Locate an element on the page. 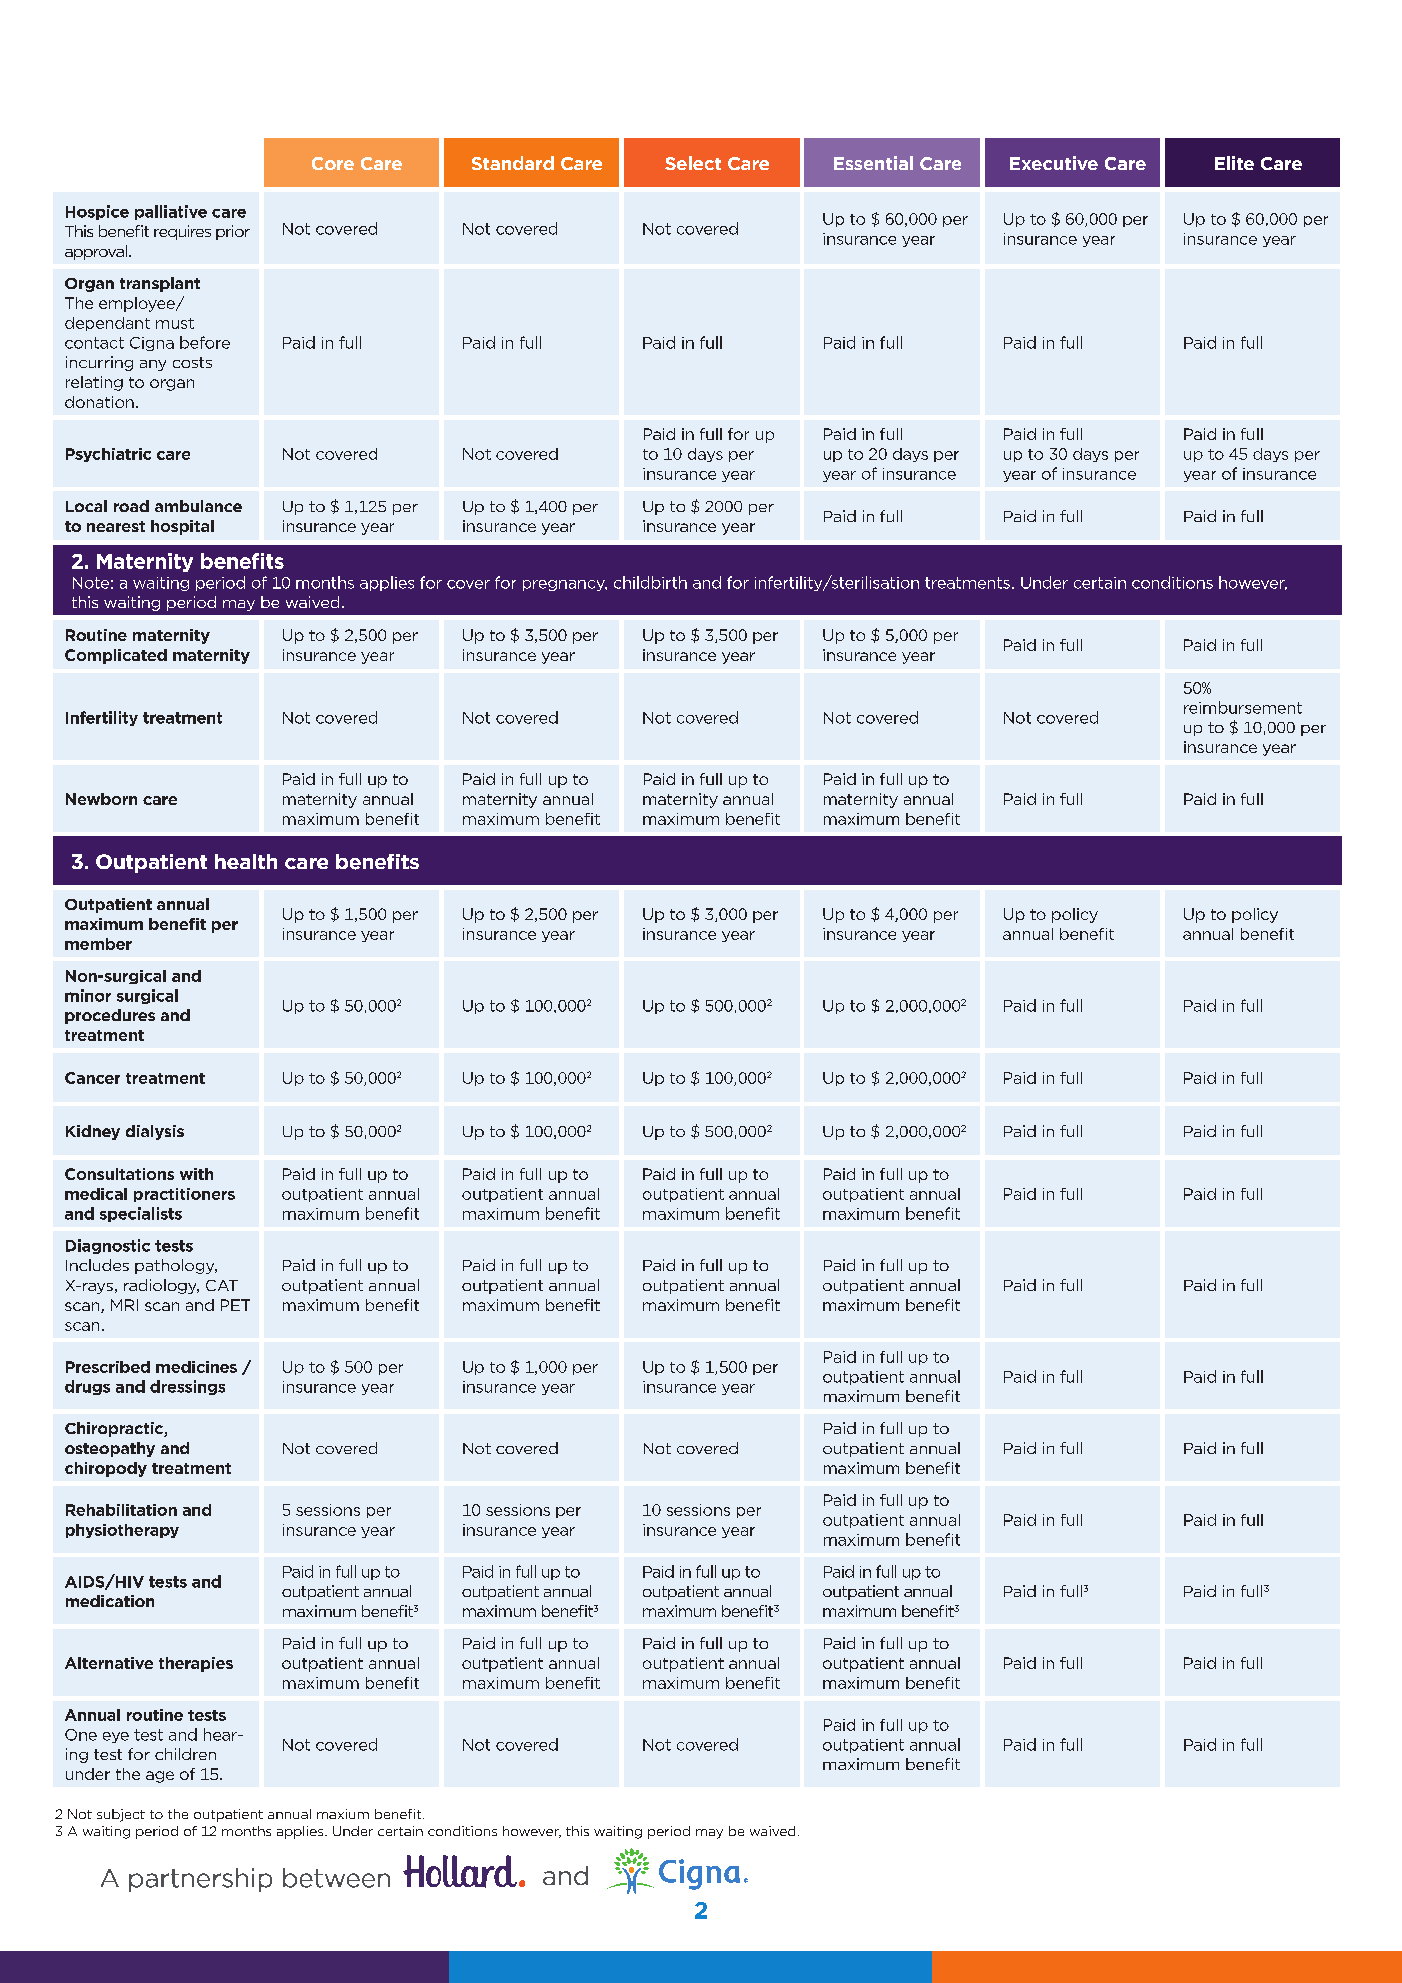  prior is located at coordinates (233, 232).
